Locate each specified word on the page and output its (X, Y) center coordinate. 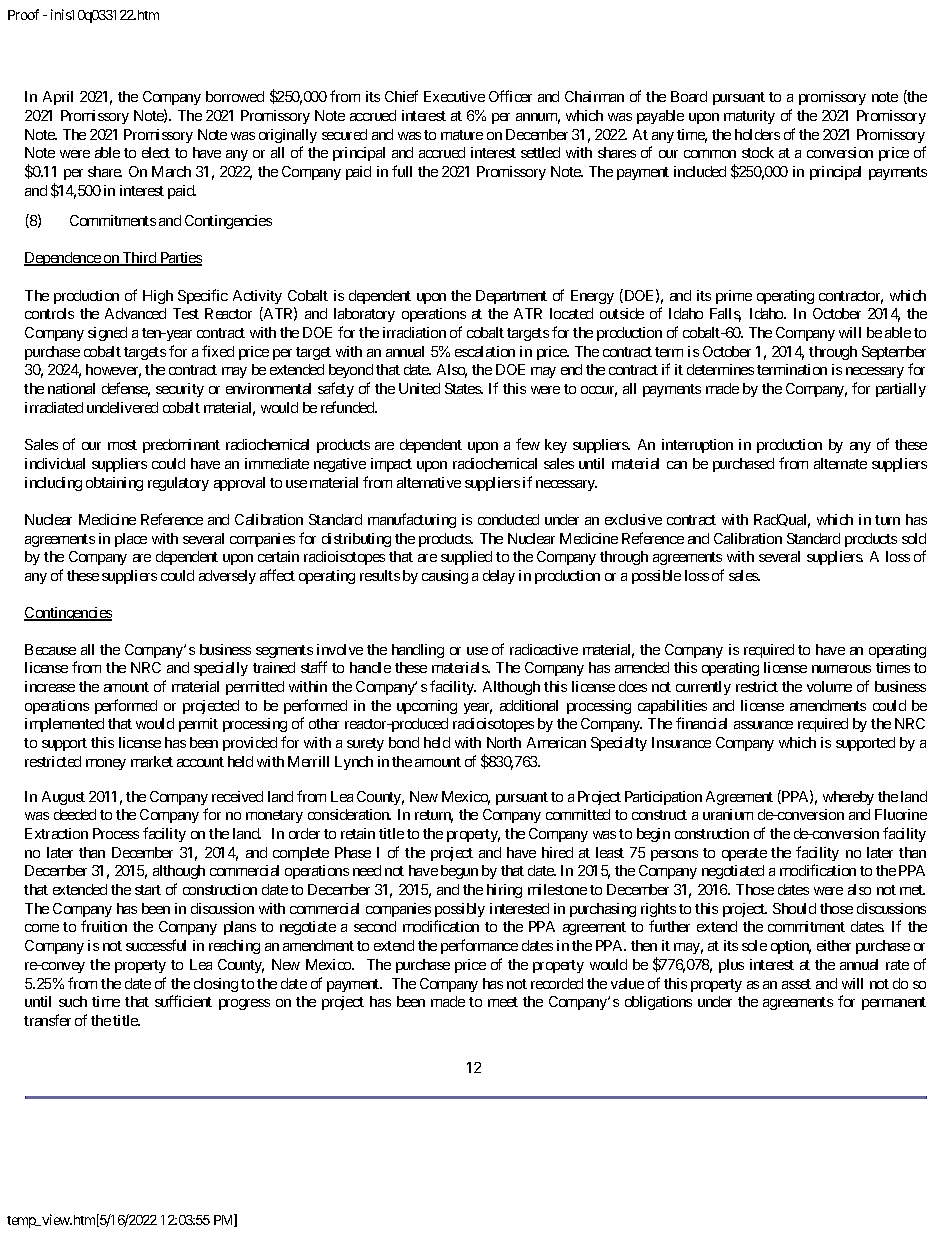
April (58, 98)
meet (503, 1002)
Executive (454, 96)
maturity (749, 117)
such (73, 1001)
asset (796, 984)
